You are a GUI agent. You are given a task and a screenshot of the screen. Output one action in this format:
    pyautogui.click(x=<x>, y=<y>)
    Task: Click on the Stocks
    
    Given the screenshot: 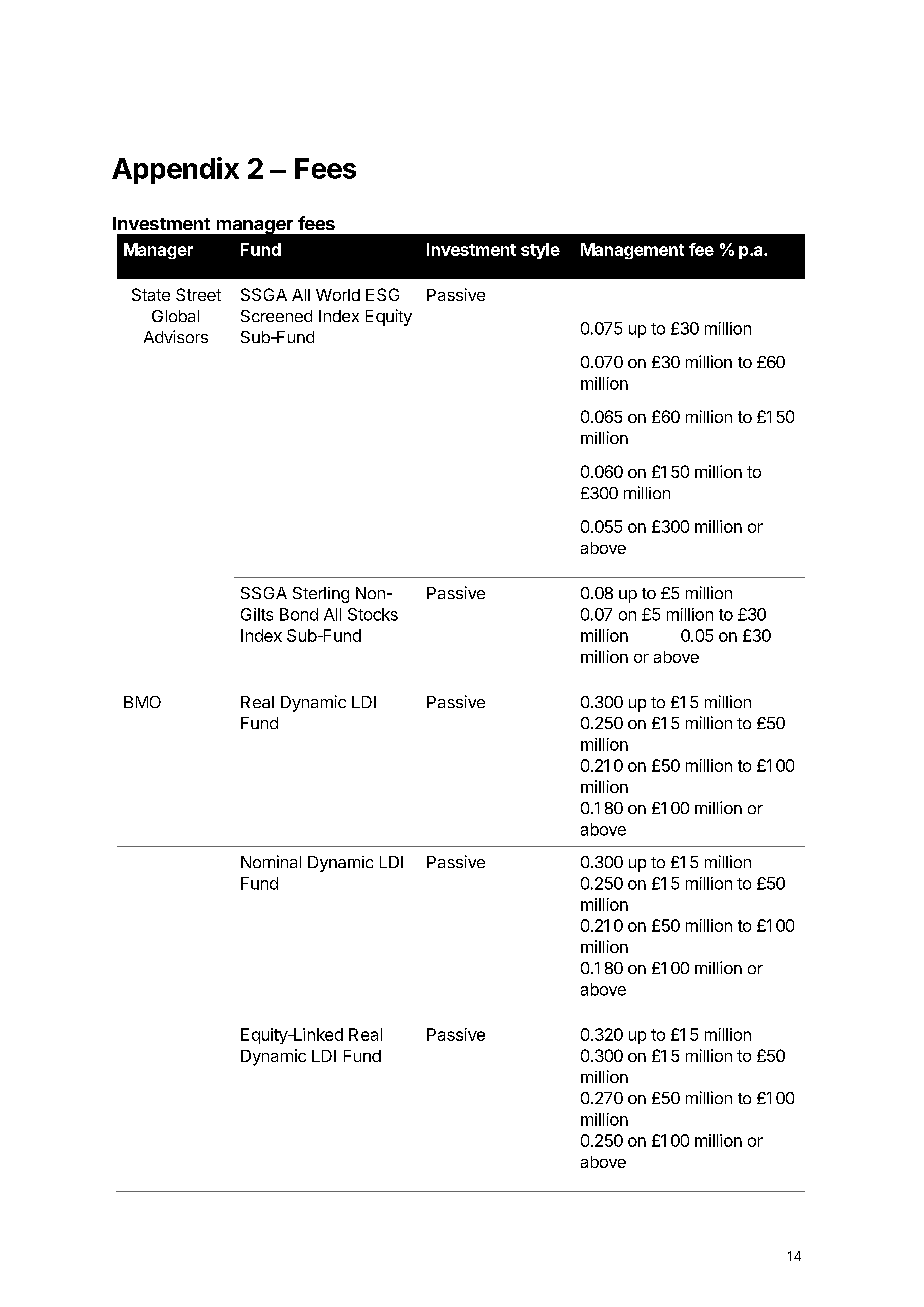 What is the action you would take?
    pyautogui.click(x=373, y=614)
